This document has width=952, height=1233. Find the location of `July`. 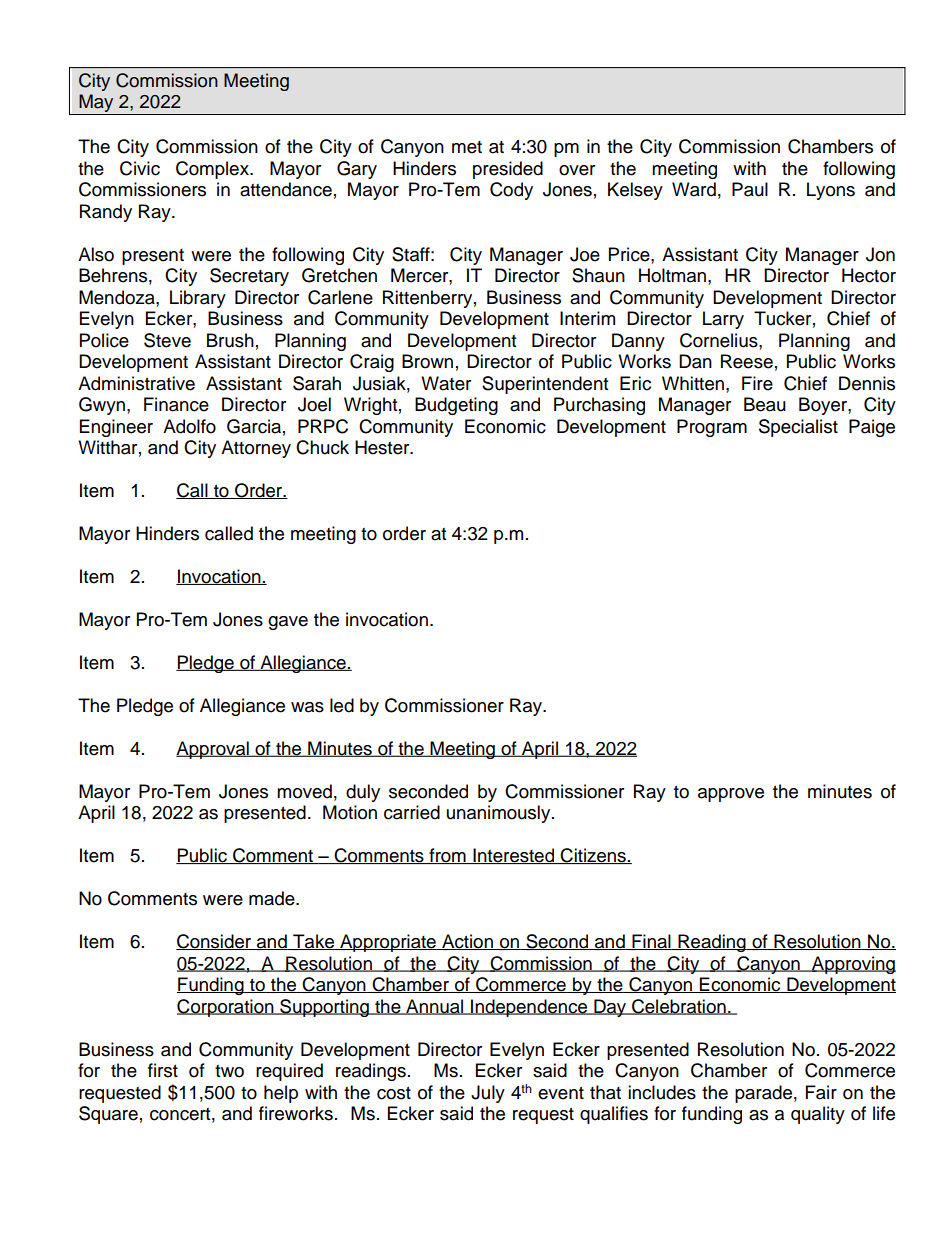

July is located at coordinates (488, 1094).
